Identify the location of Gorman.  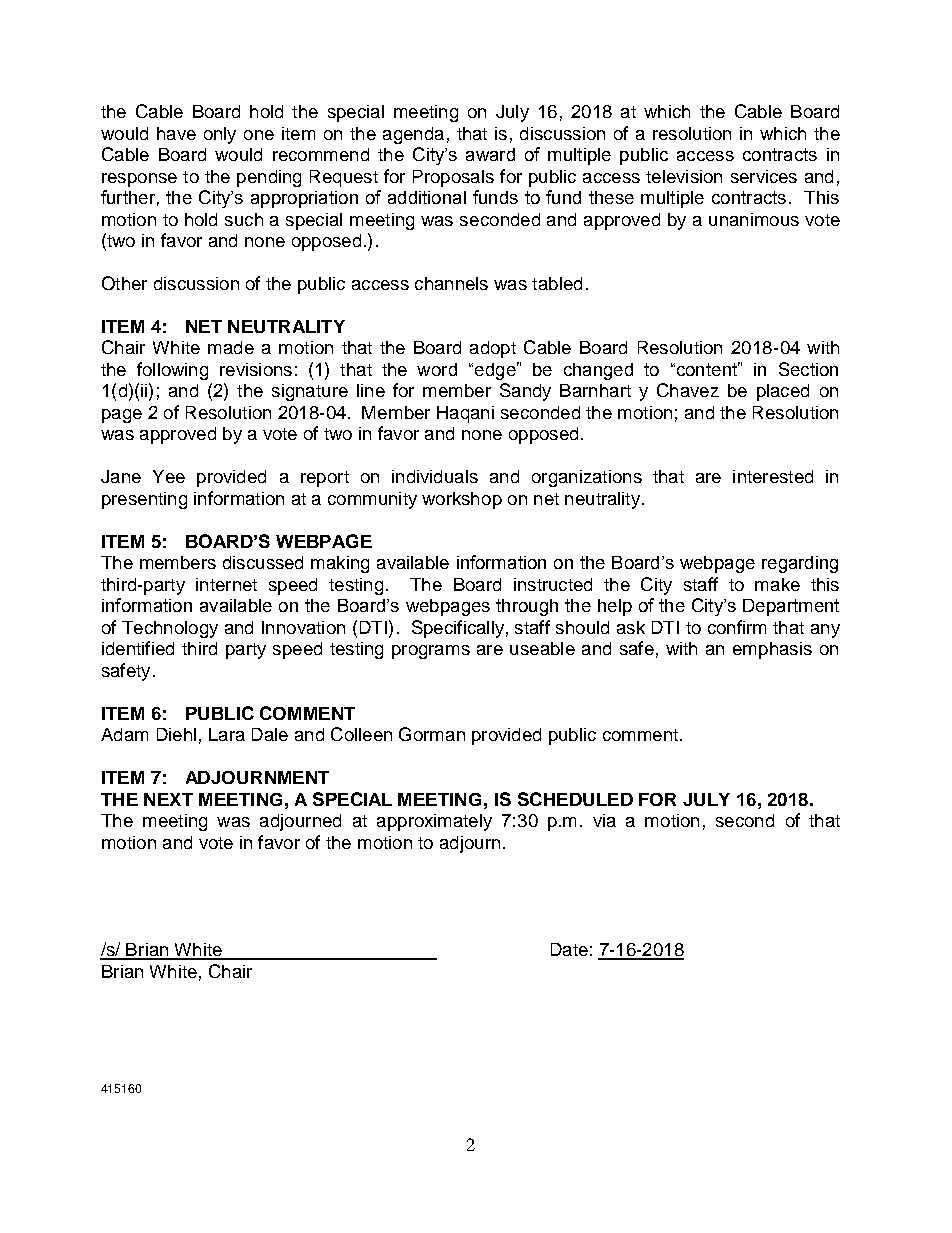
(432, 734).
